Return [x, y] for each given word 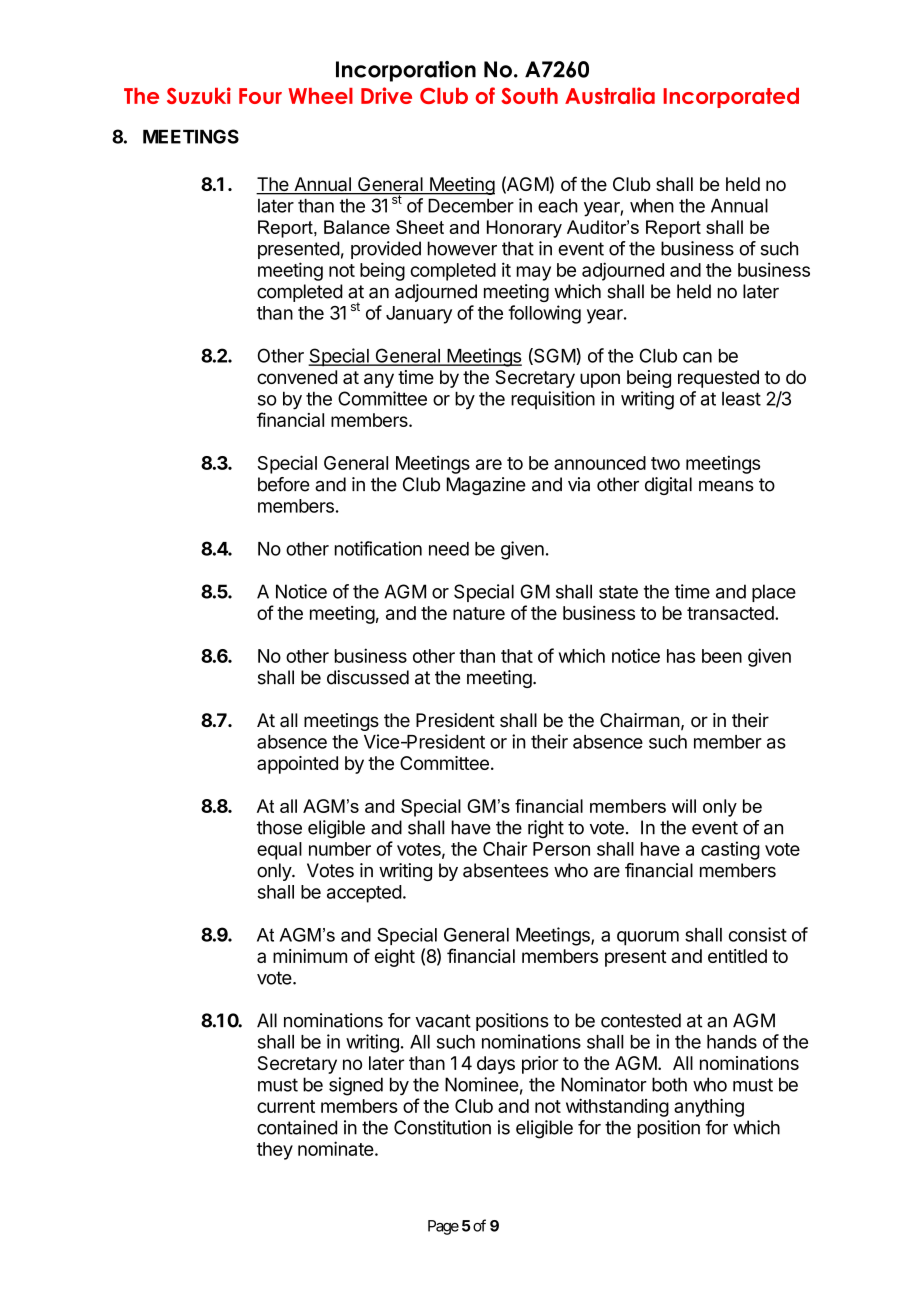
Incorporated [731, 98]
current [286, 1106]
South [529, 96]
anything [709, 1107]
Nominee [482, 1084]
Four [260, 96]
